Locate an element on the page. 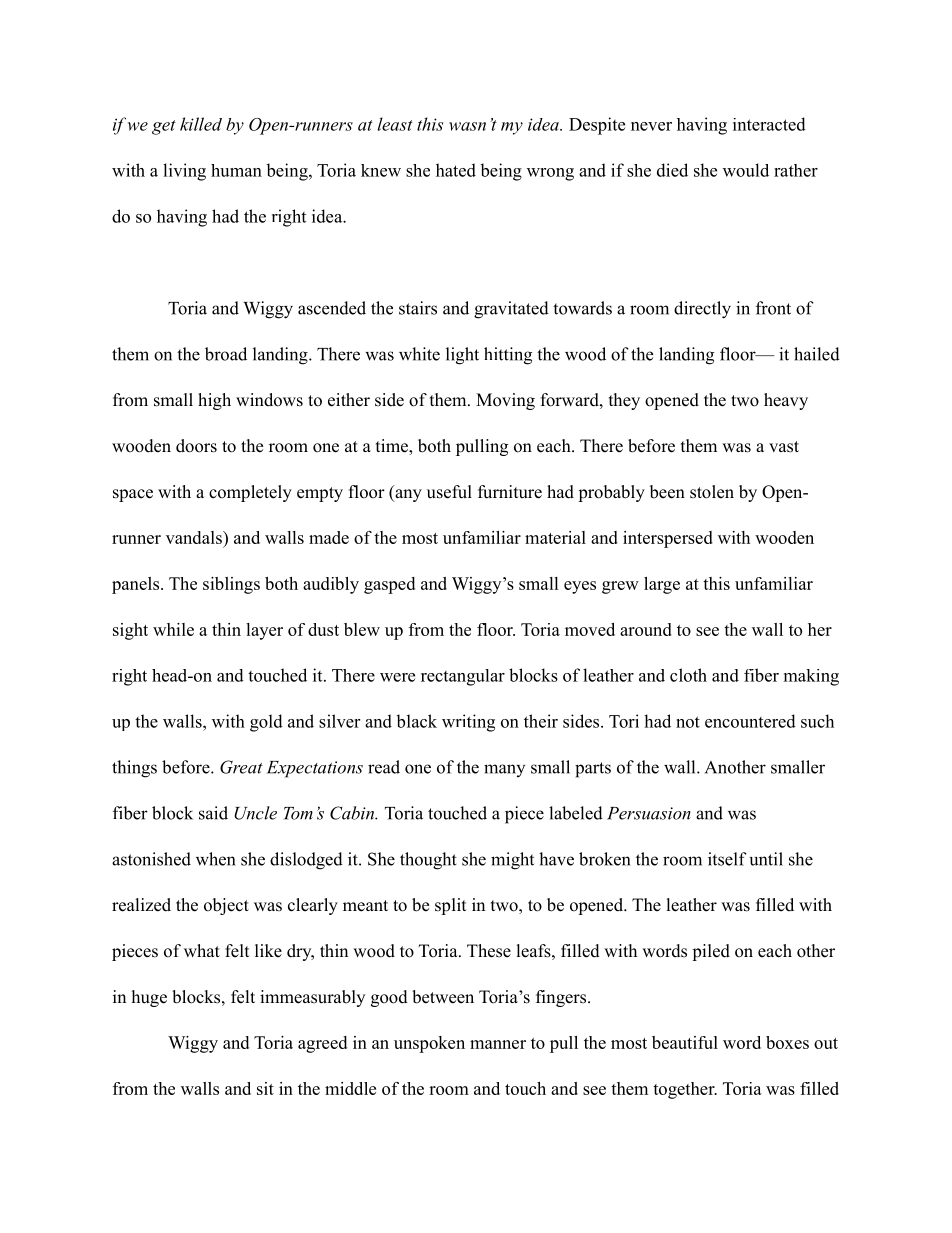 This image has width=952, height=1233. might is located at coordinates (512, 861).
